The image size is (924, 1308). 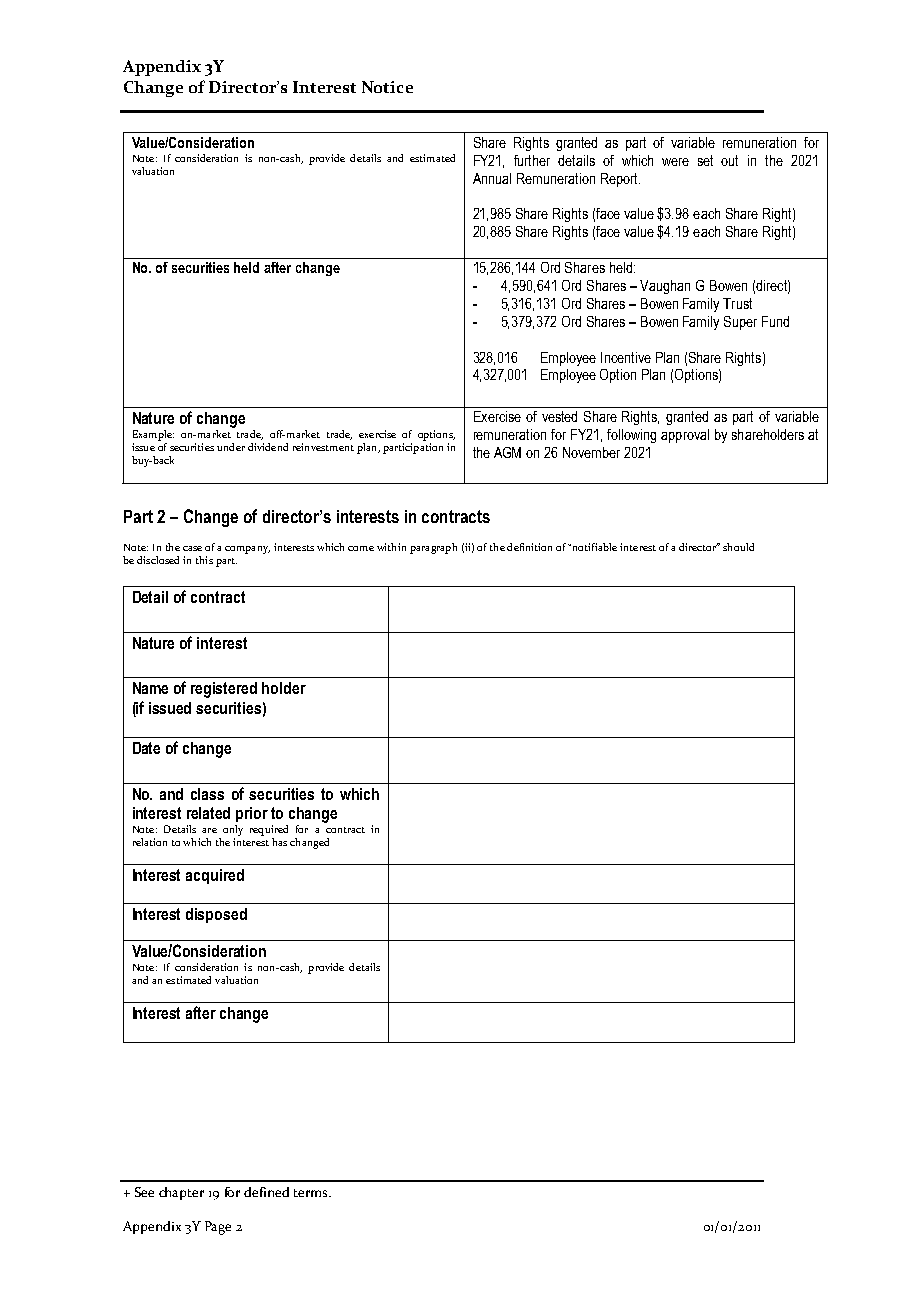 I want to click on Page, so click(x=218, y=1228).
